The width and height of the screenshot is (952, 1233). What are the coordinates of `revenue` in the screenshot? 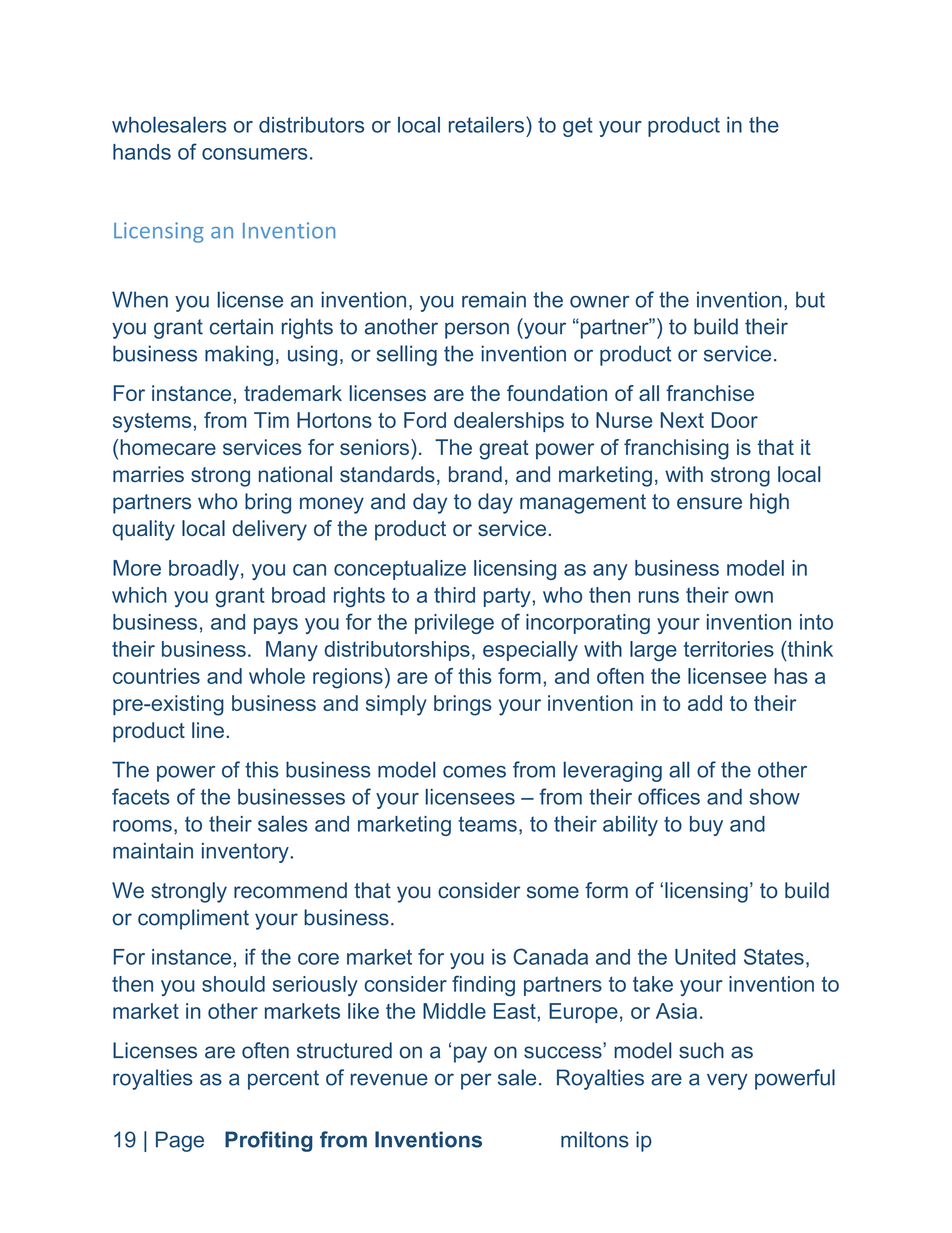 It's located at (389, 1079).
